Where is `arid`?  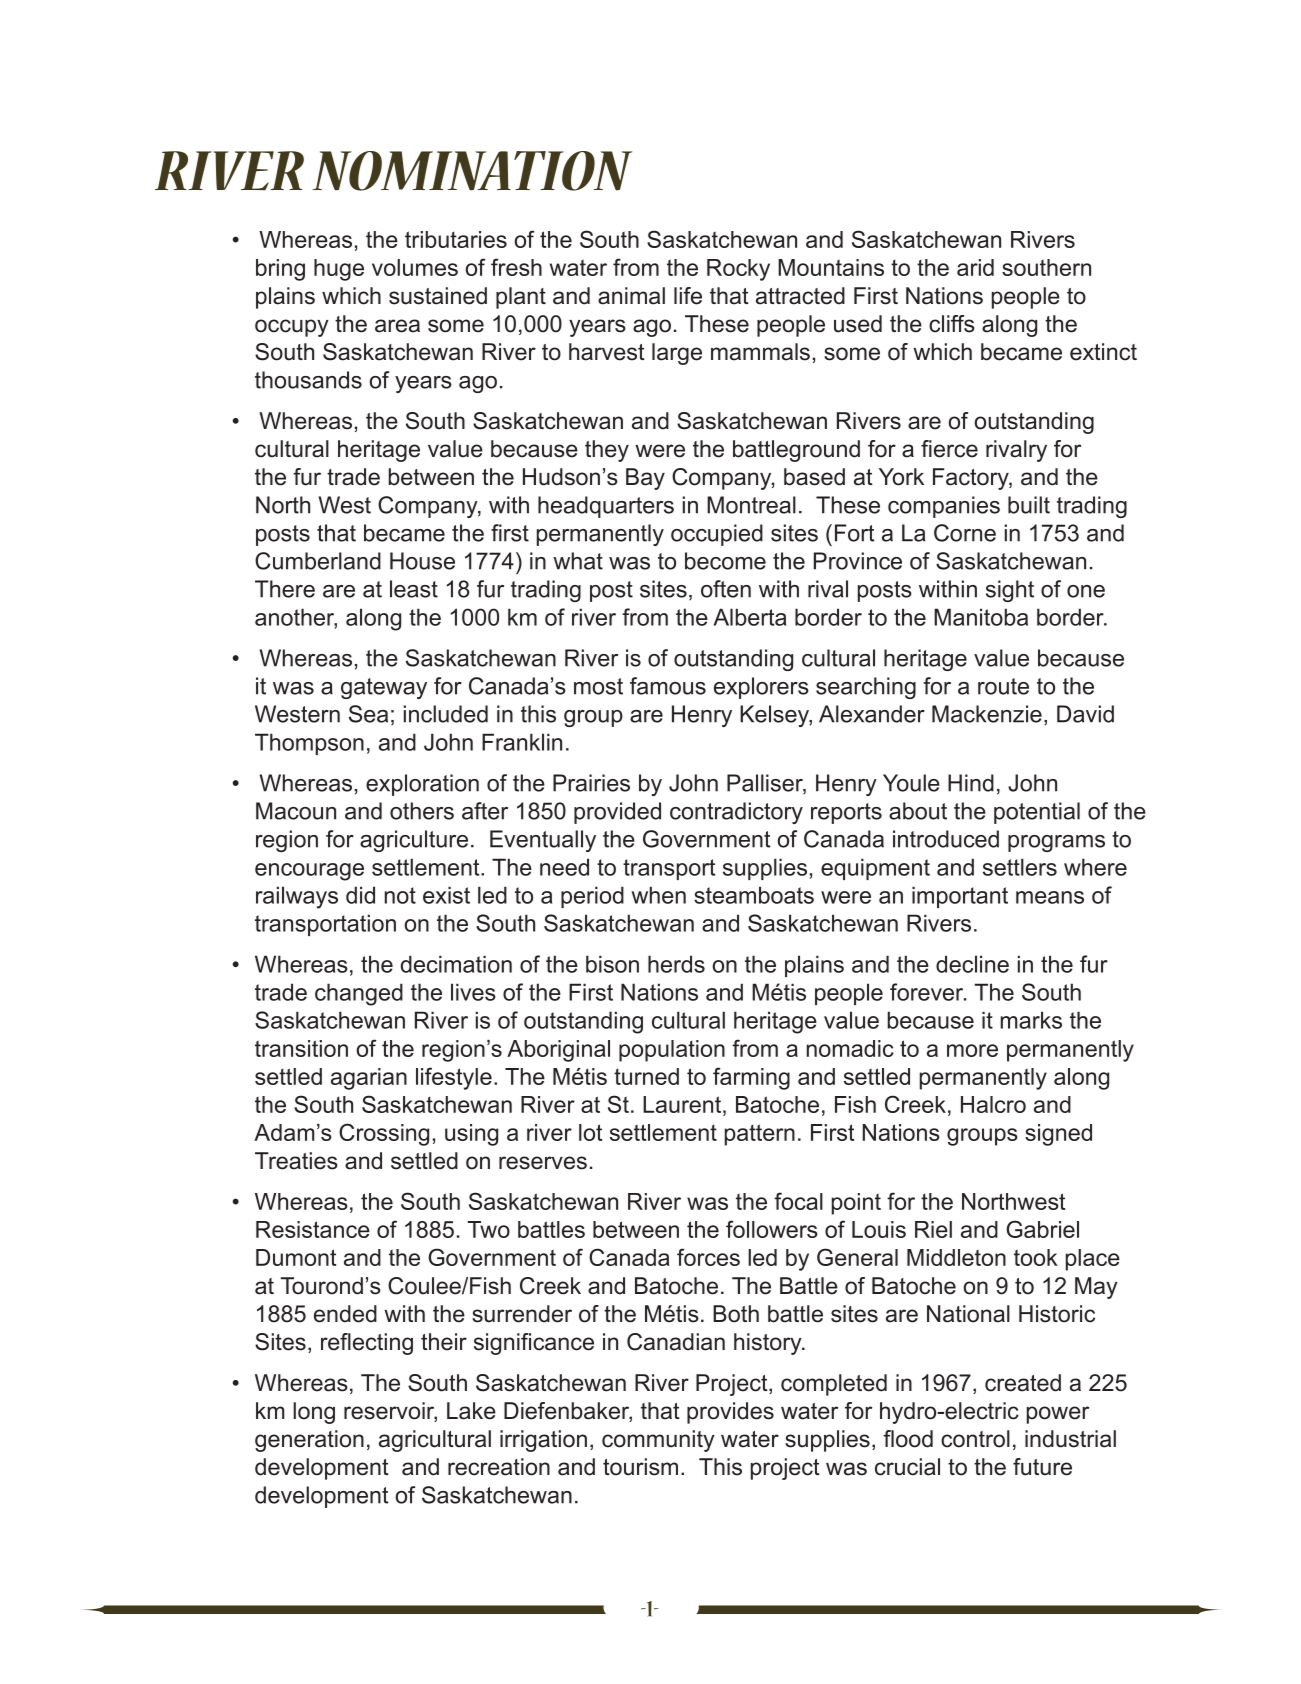 arid is located at coordinates (975, 267).
